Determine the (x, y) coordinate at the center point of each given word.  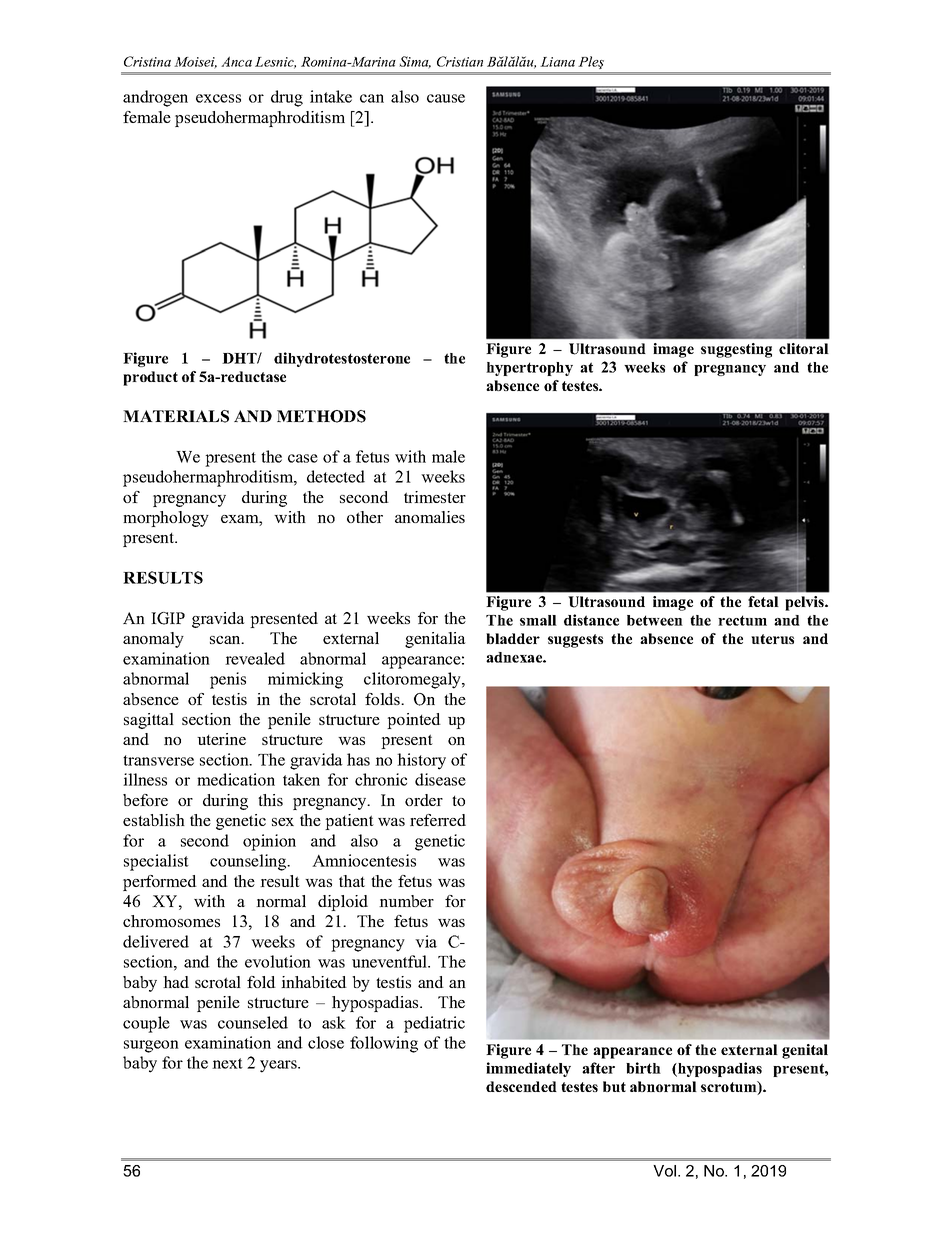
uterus (772, 639)
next (227, 1063)
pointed (414, 721)
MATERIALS (176, 416)
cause (446, 98)
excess (218, 98)
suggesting (736, 350)
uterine (221, 739)
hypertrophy (529, 369)
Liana (557, 62)
